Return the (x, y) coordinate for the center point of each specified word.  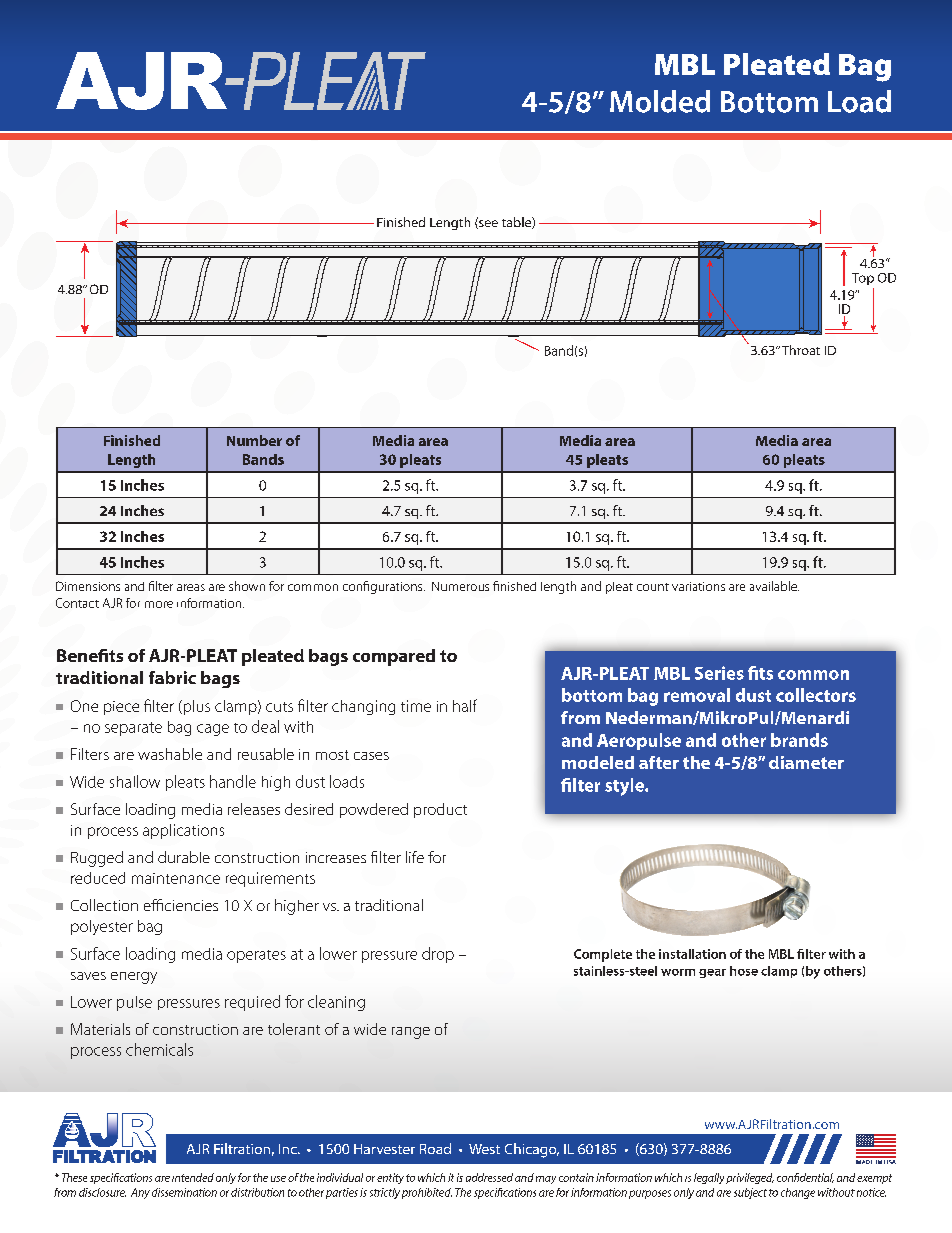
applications (183, 831)
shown (247, 586)
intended (193, 1177)
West (484, 1149)
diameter (806, 762)
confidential (805, 1178)
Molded (660, 101)
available (774, 586)
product (440, 810)
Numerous (460, 586)
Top (863, 279)
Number (254, 440)
